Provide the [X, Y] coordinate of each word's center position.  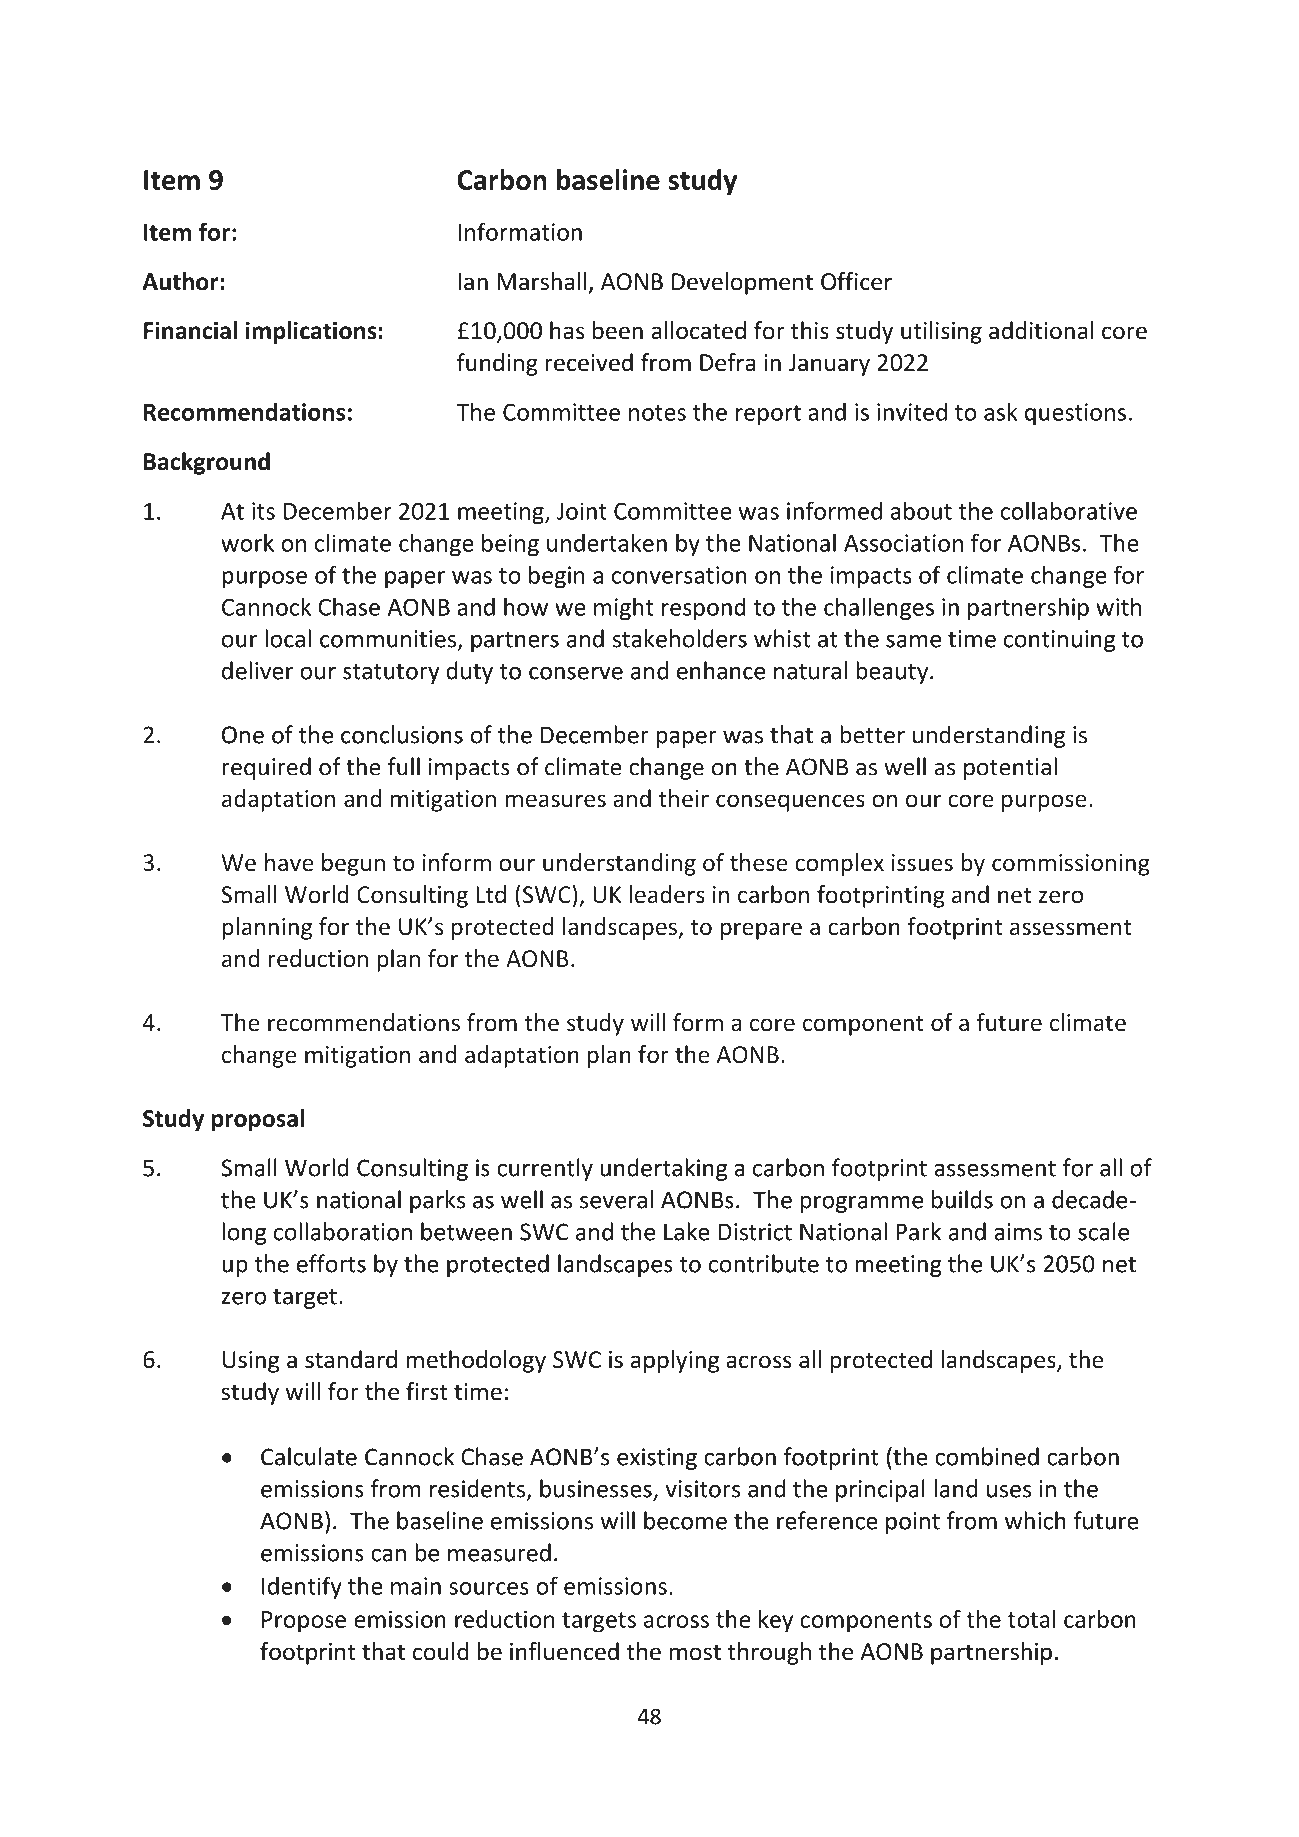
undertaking [663, 1169]
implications [311, 332]
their [684, 798]
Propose [304, 1622]
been [618, 330]
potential [1010, 768]
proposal [258, 1120]
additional [1041, 330]
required [266, 768]
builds [962, 1199]
